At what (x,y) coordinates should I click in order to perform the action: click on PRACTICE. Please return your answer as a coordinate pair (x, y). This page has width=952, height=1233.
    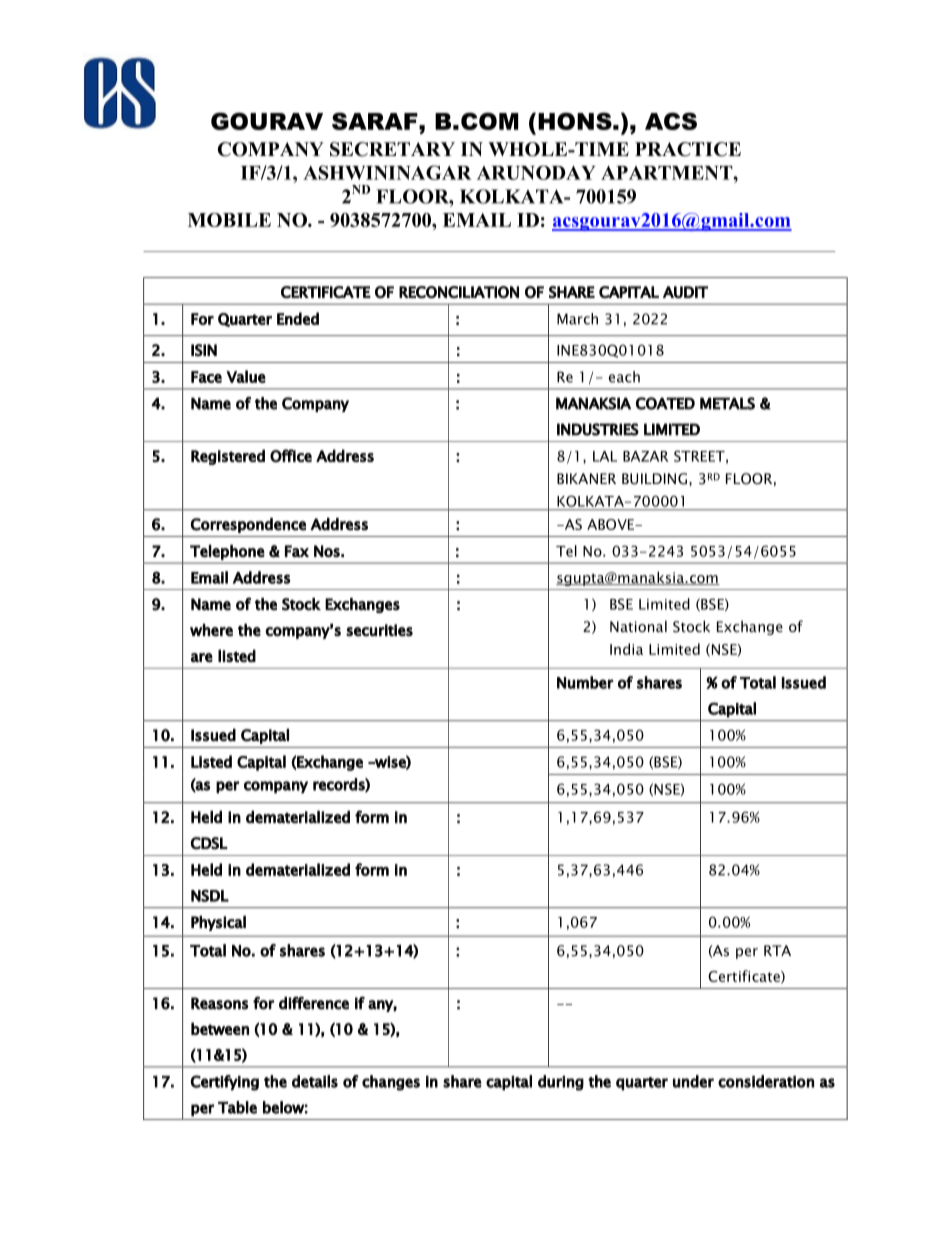
    Looking at the image, I should click on (688, 149).
